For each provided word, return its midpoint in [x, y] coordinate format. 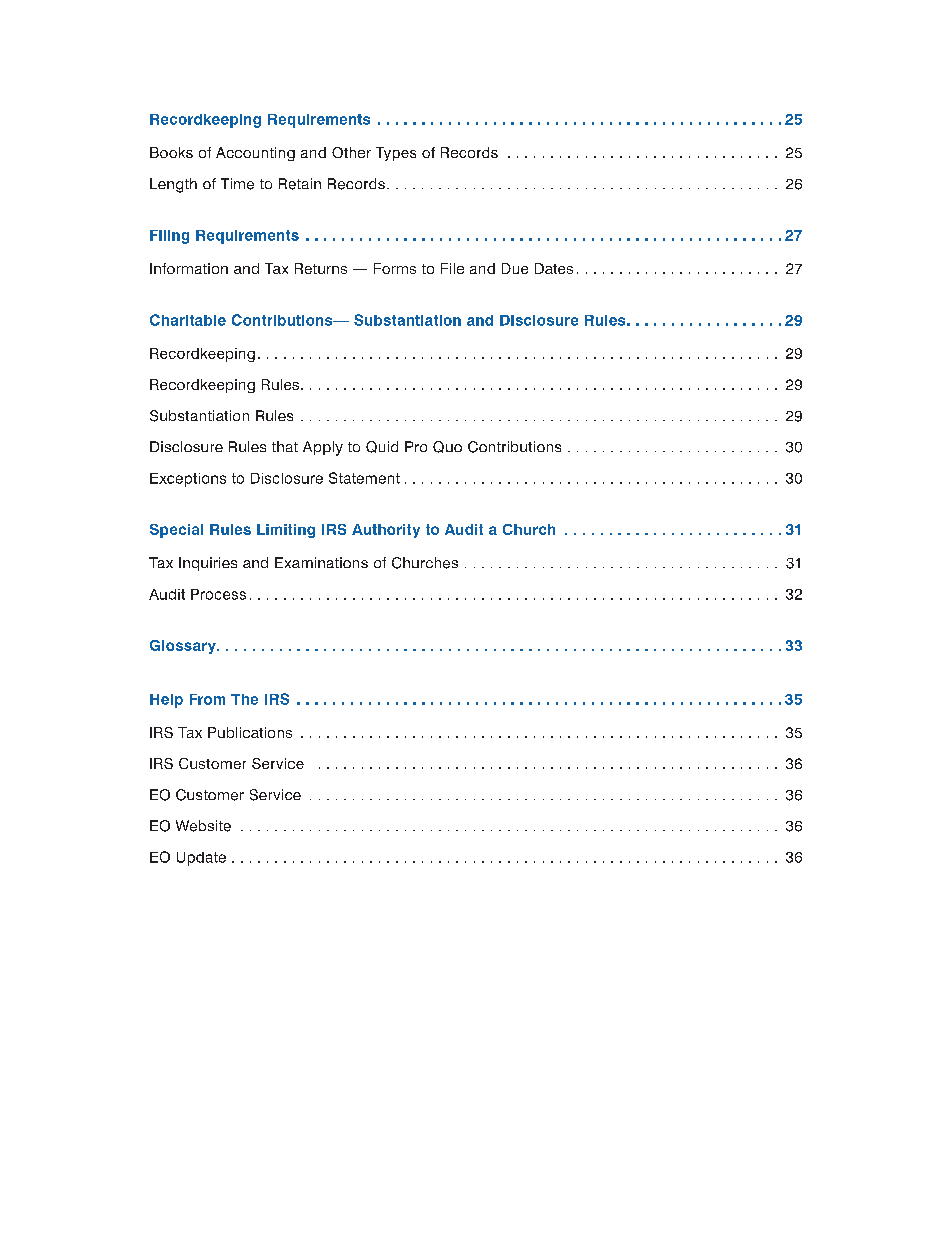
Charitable [188, 320]
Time [237, 184]
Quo [447, 447]
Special [176, 531]
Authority [386, 531]
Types [396, 154]
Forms [395, 268]
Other [351, 152]
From [207, 699]
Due [515, 268]
